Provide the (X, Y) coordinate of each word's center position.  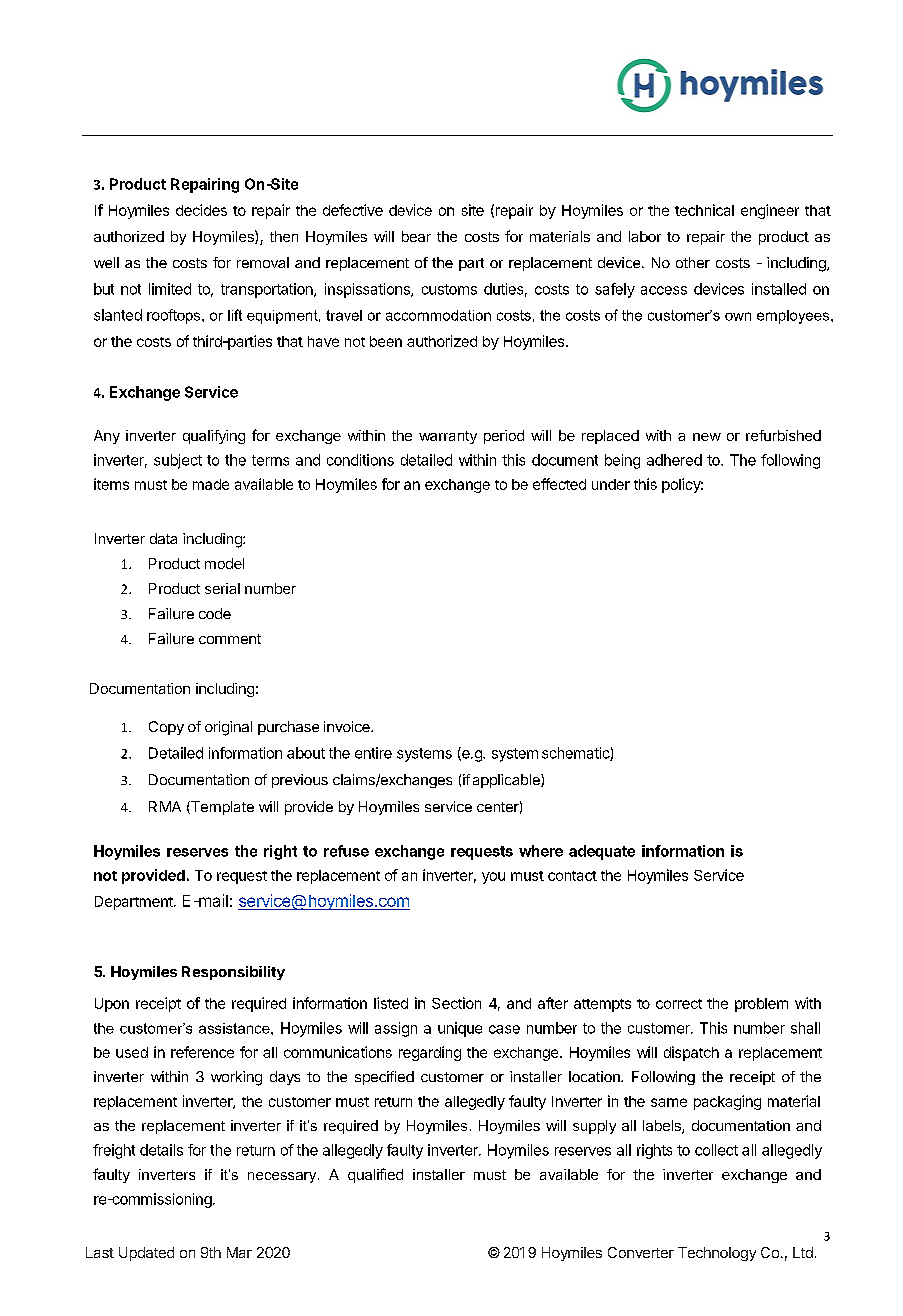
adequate (602, 852)
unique (460, 1029)
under (611, 484)
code (215, 613)
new (707, 437)
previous (300, 781)
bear (416, 236)
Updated (146, 1254)
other (693, 262)
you (493, 878)
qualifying (214, 437)
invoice (348, 726)
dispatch (691, 1053)
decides (201, 210)
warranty (448, 437)
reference (202, 1052)
